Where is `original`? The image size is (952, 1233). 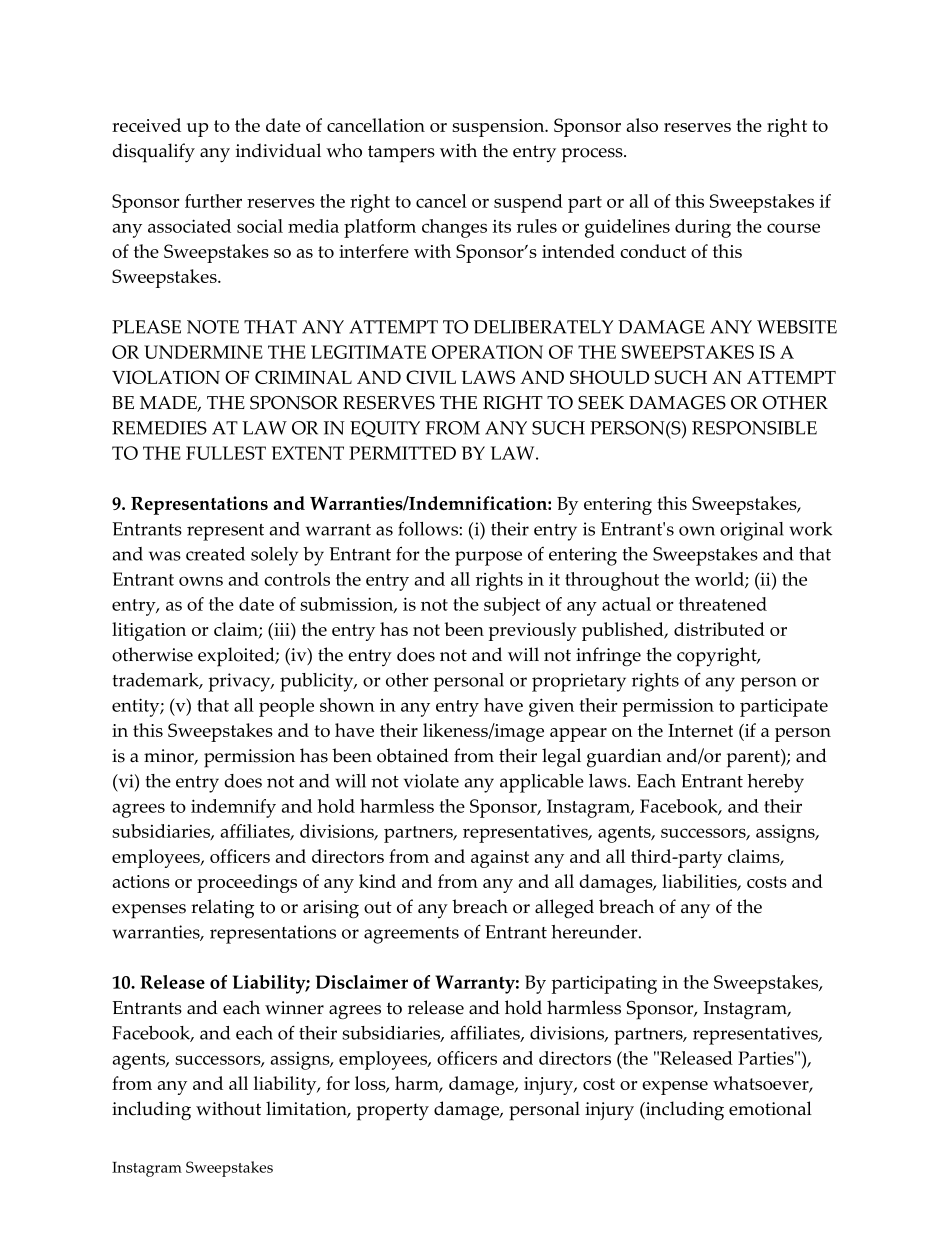 original is located at coordinates (752, 531).
